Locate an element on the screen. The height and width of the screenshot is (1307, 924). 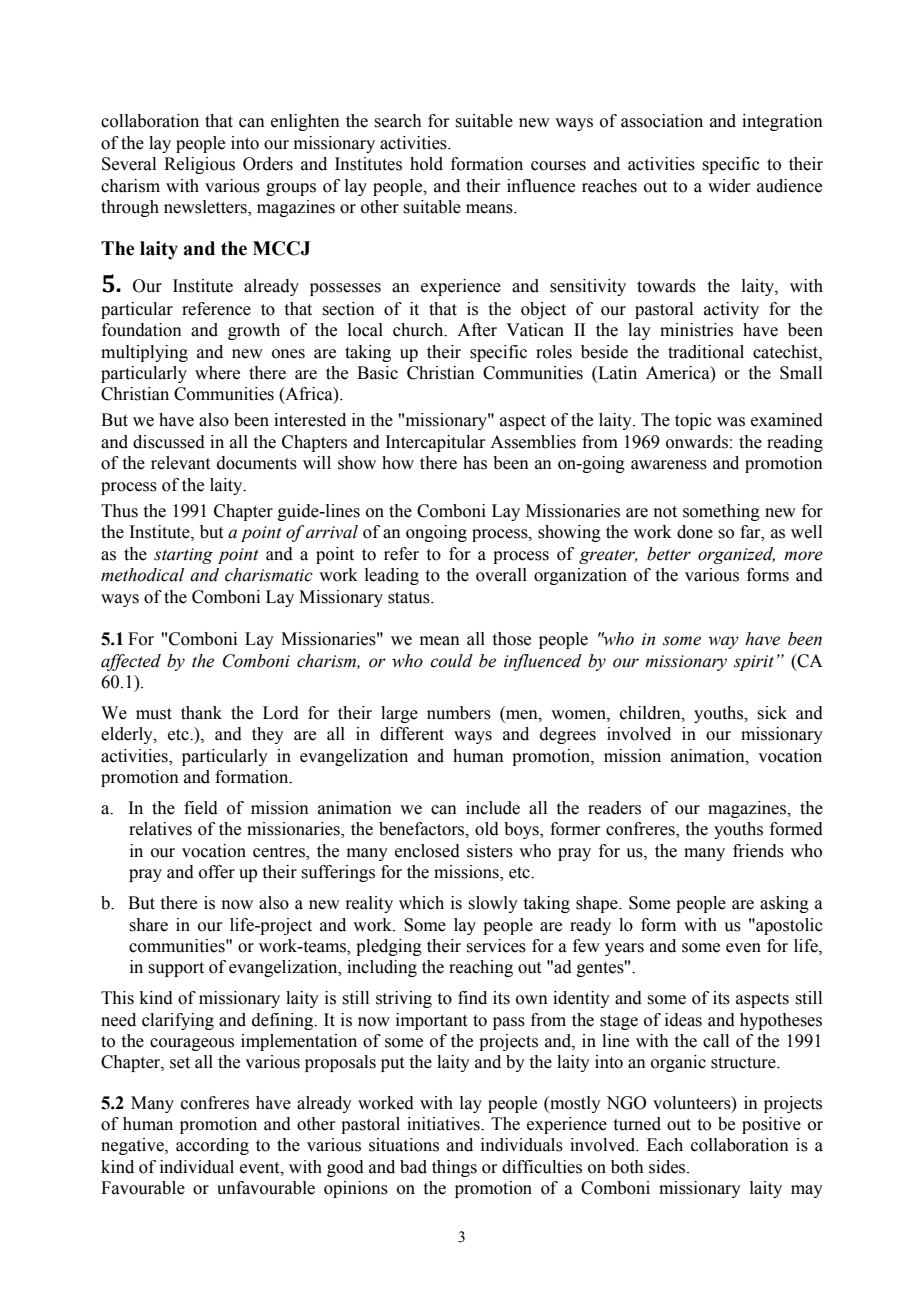
Religious is located at coordinates (199, 165).
